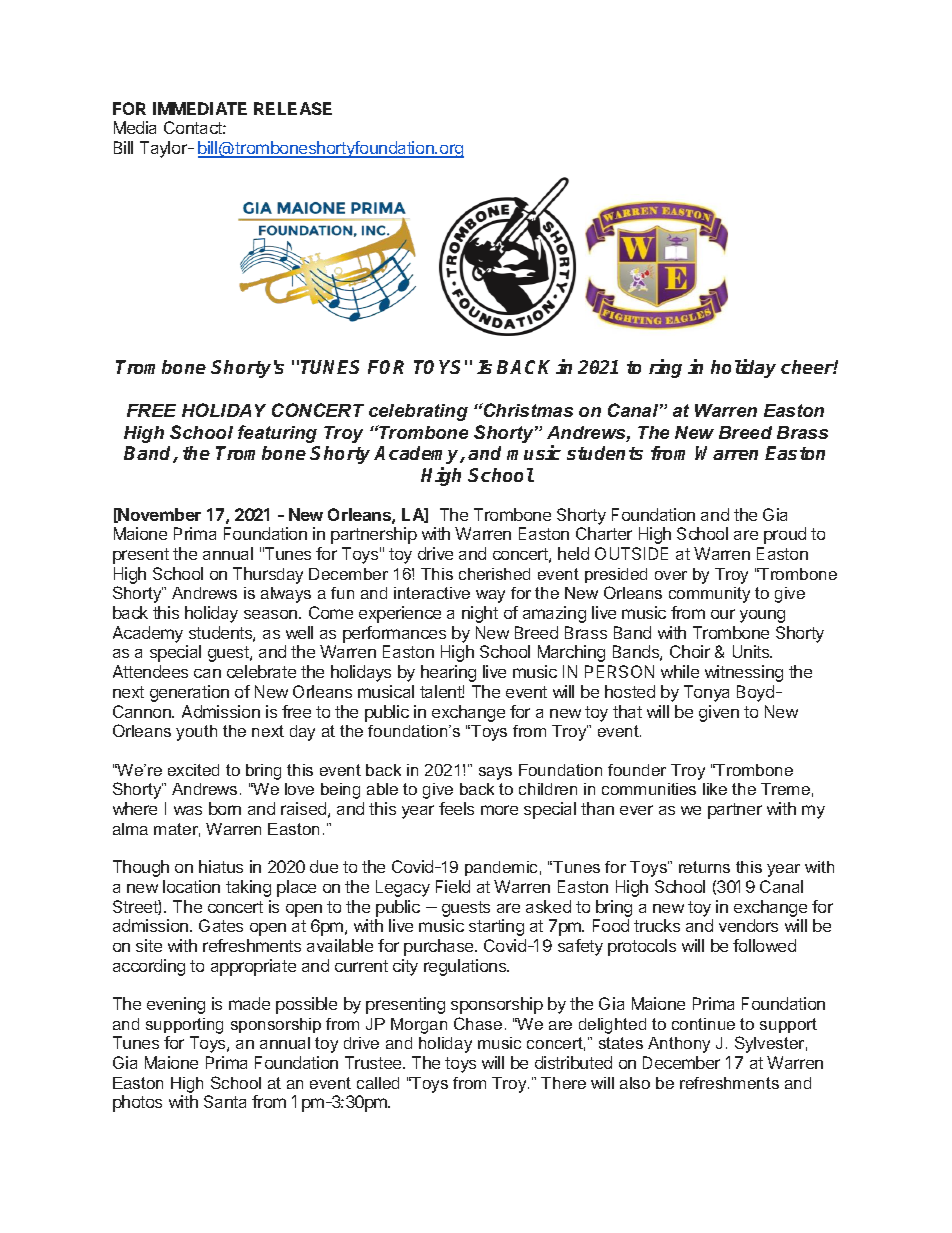 This screenshot has width=952, height=1233. Describe the element at coordinates (418, 412) in the screenshot. I see `celebrating` at that location.
